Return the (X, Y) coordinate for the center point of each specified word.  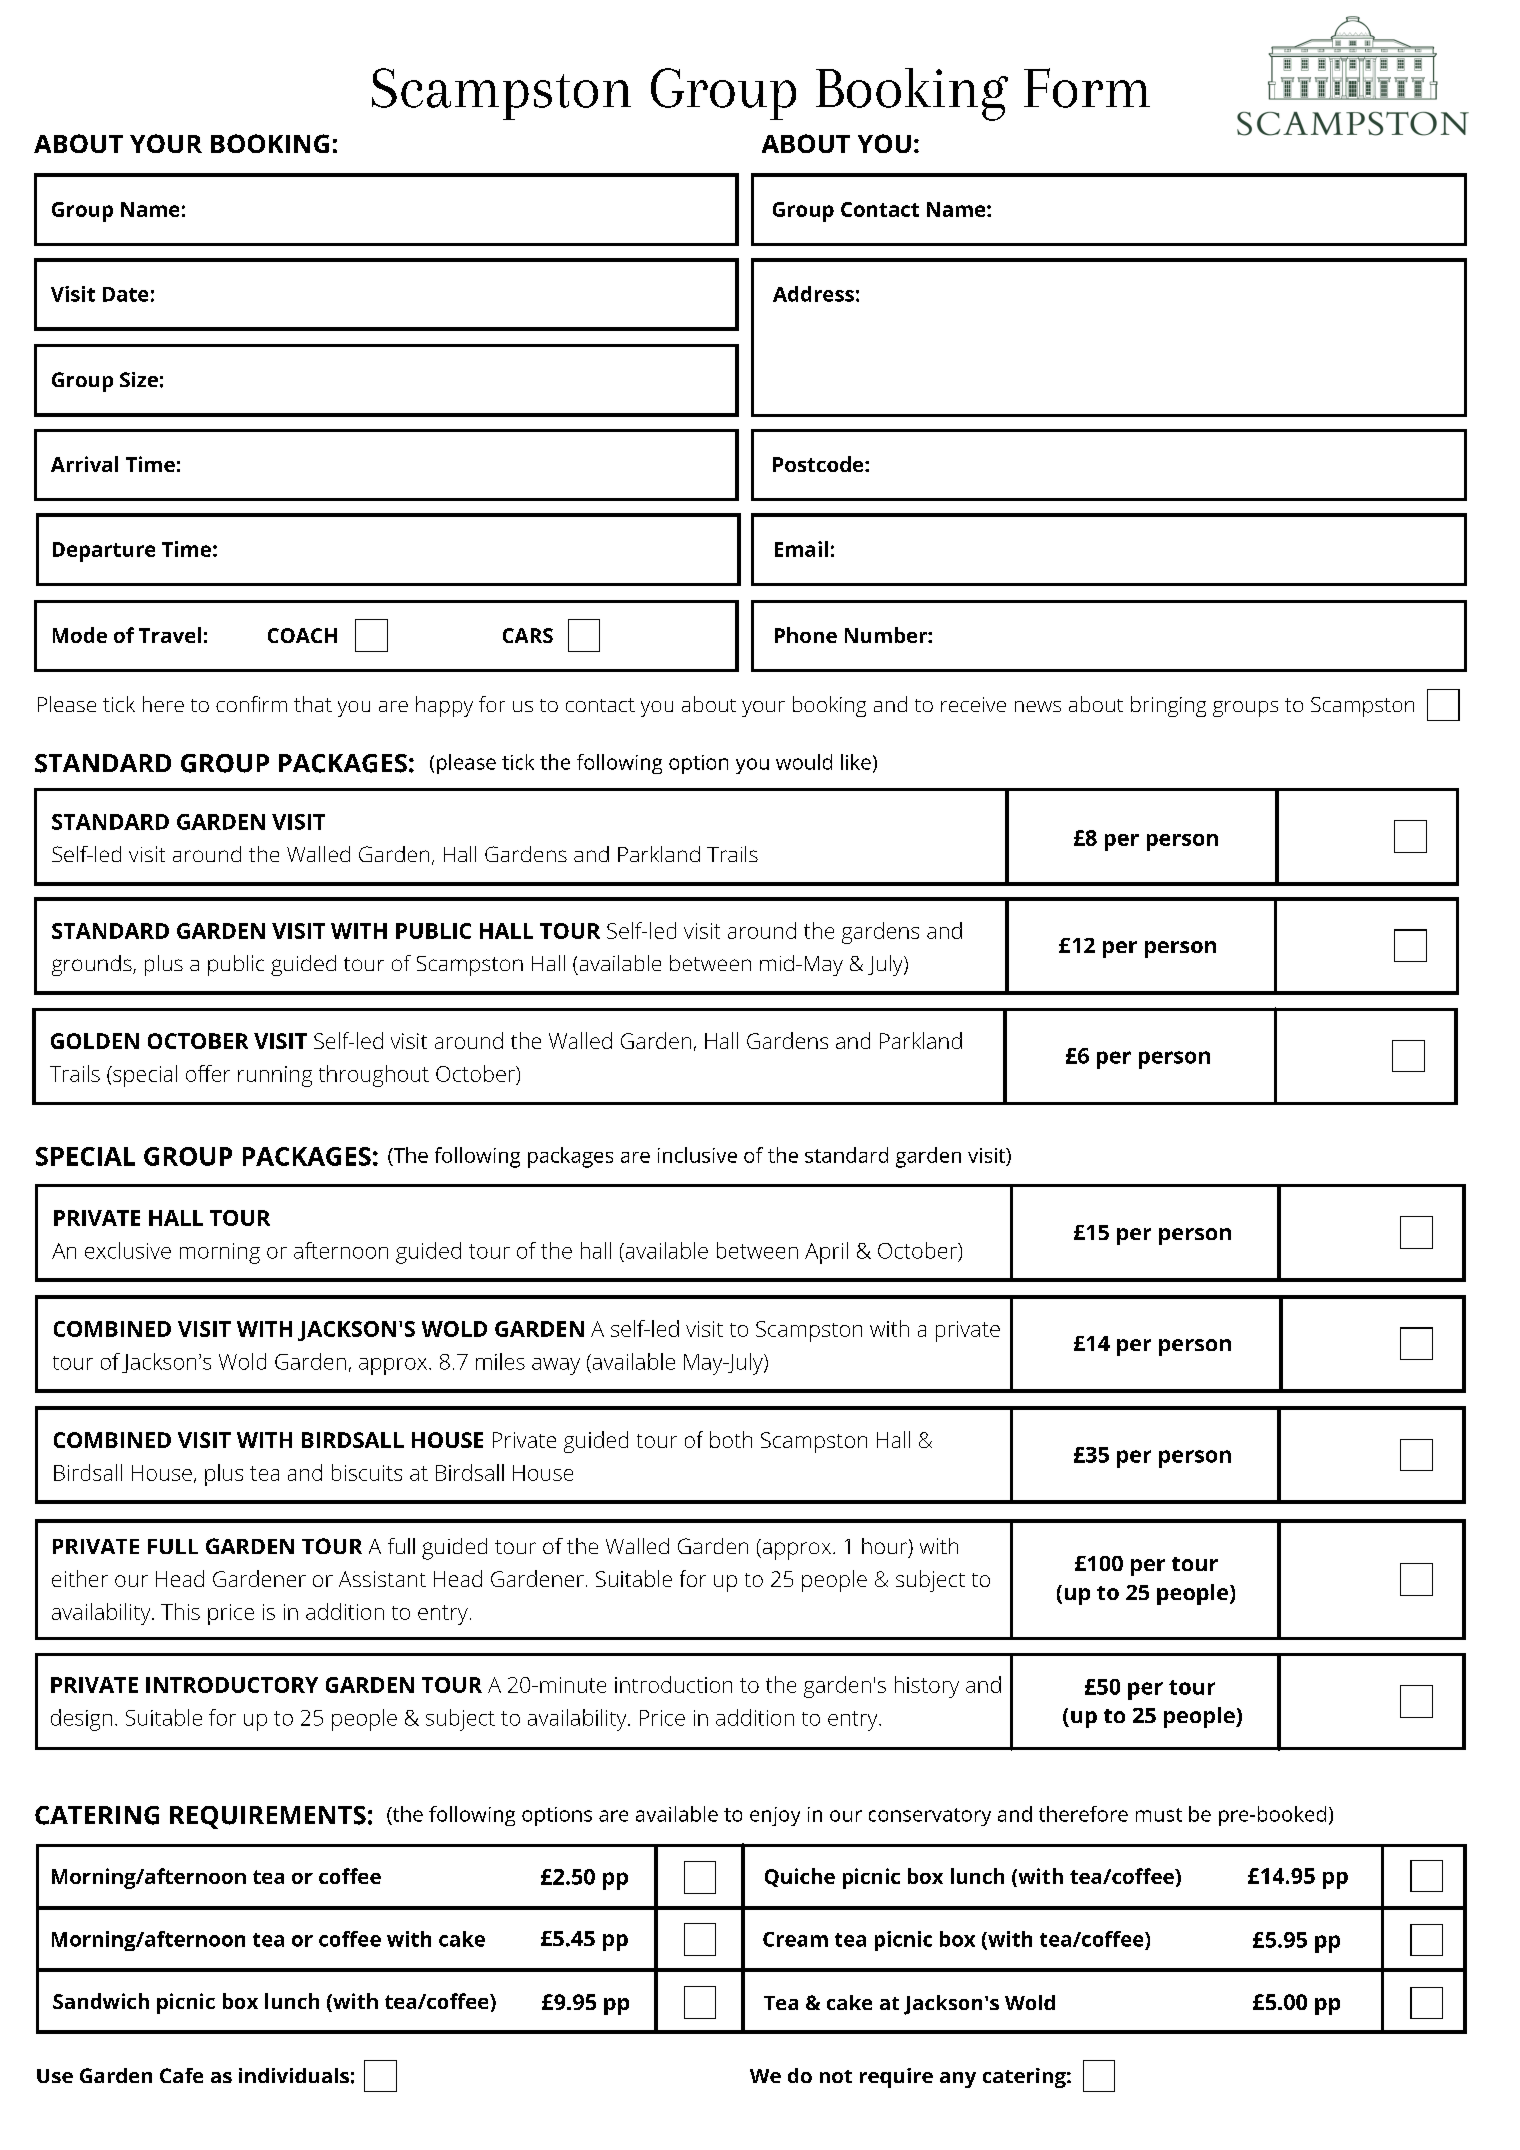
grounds (93, 965)
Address (813, 294)
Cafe (181, 2075)
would (804, 762)
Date (125, 294)
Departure (104, 552)
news (1038, 706)
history (927, 1687)
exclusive (128, 1250)
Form (1087, 88)
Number (887, 635)
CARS (528, 635)
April (826, 1253)
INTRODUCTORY (232, 1685)
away (556, 1366)
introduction (673, 1684)
